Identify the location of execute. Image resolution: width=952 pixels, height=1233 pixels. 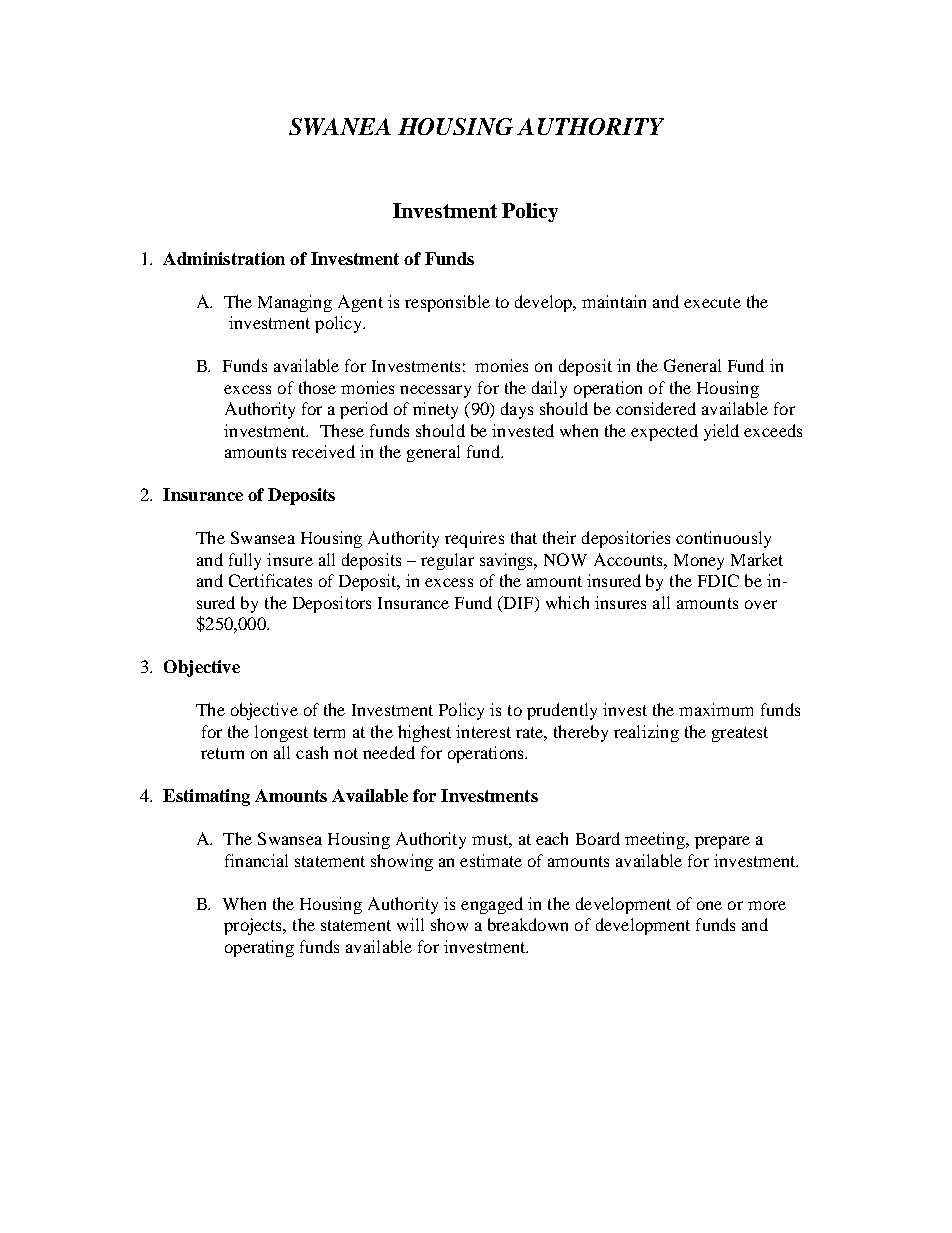
(712, 302).
